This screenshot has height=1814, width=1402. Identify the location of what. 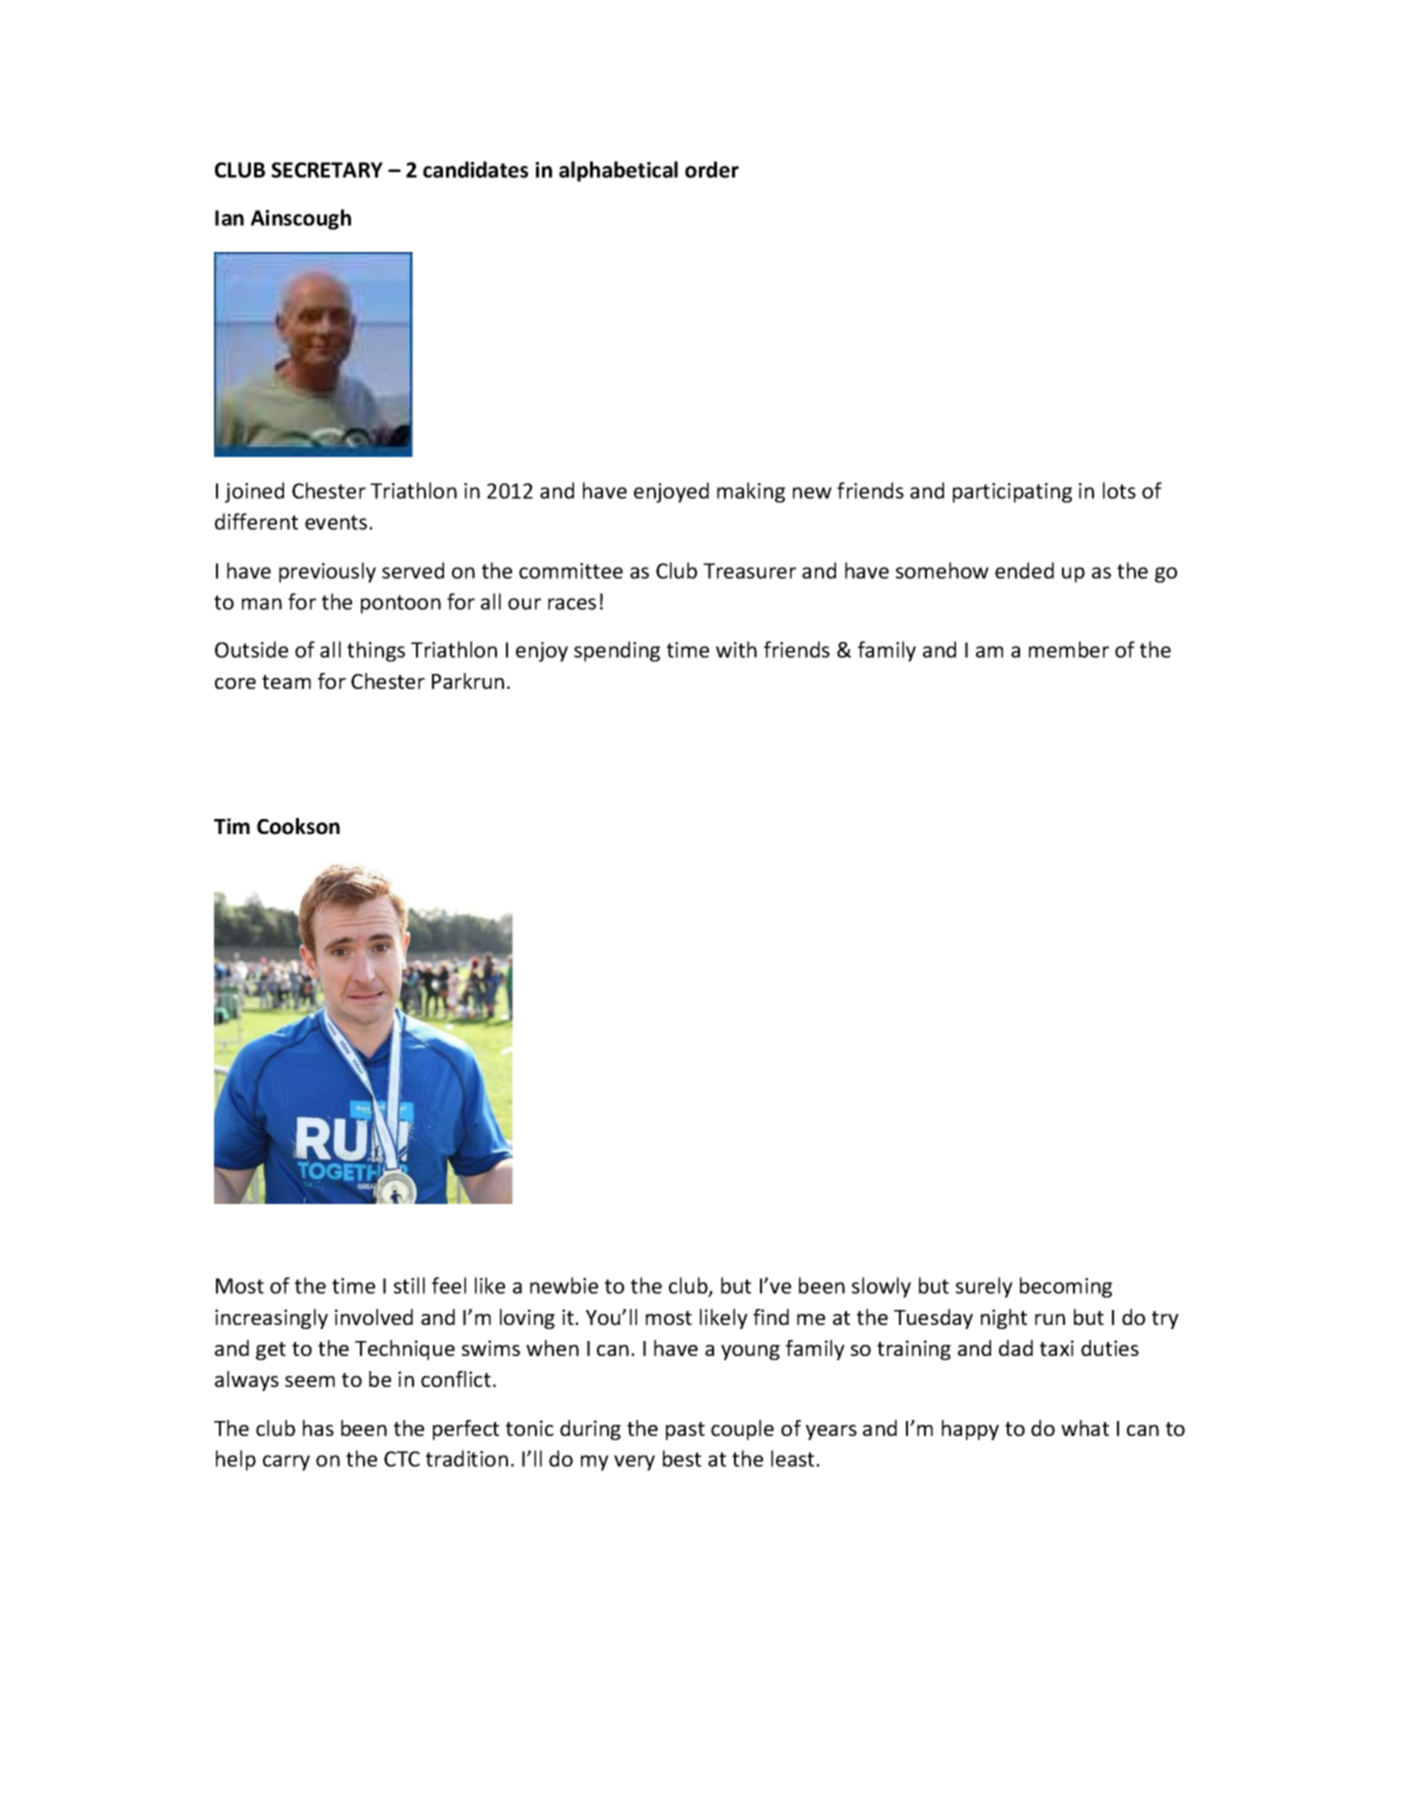
(1085, 1428).
